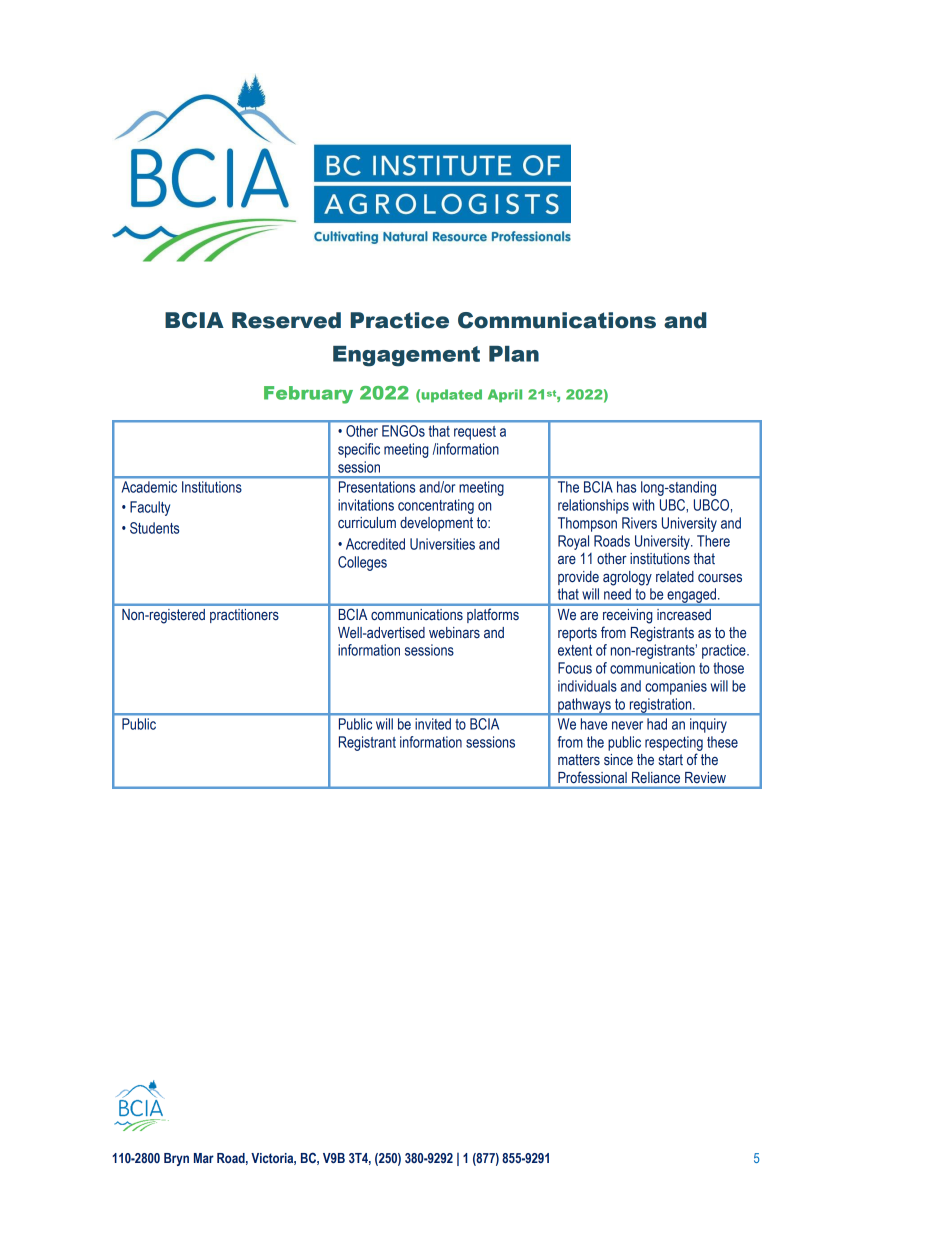 The image size is (952, 1233). I want to click on Students, so click(154, 528).
